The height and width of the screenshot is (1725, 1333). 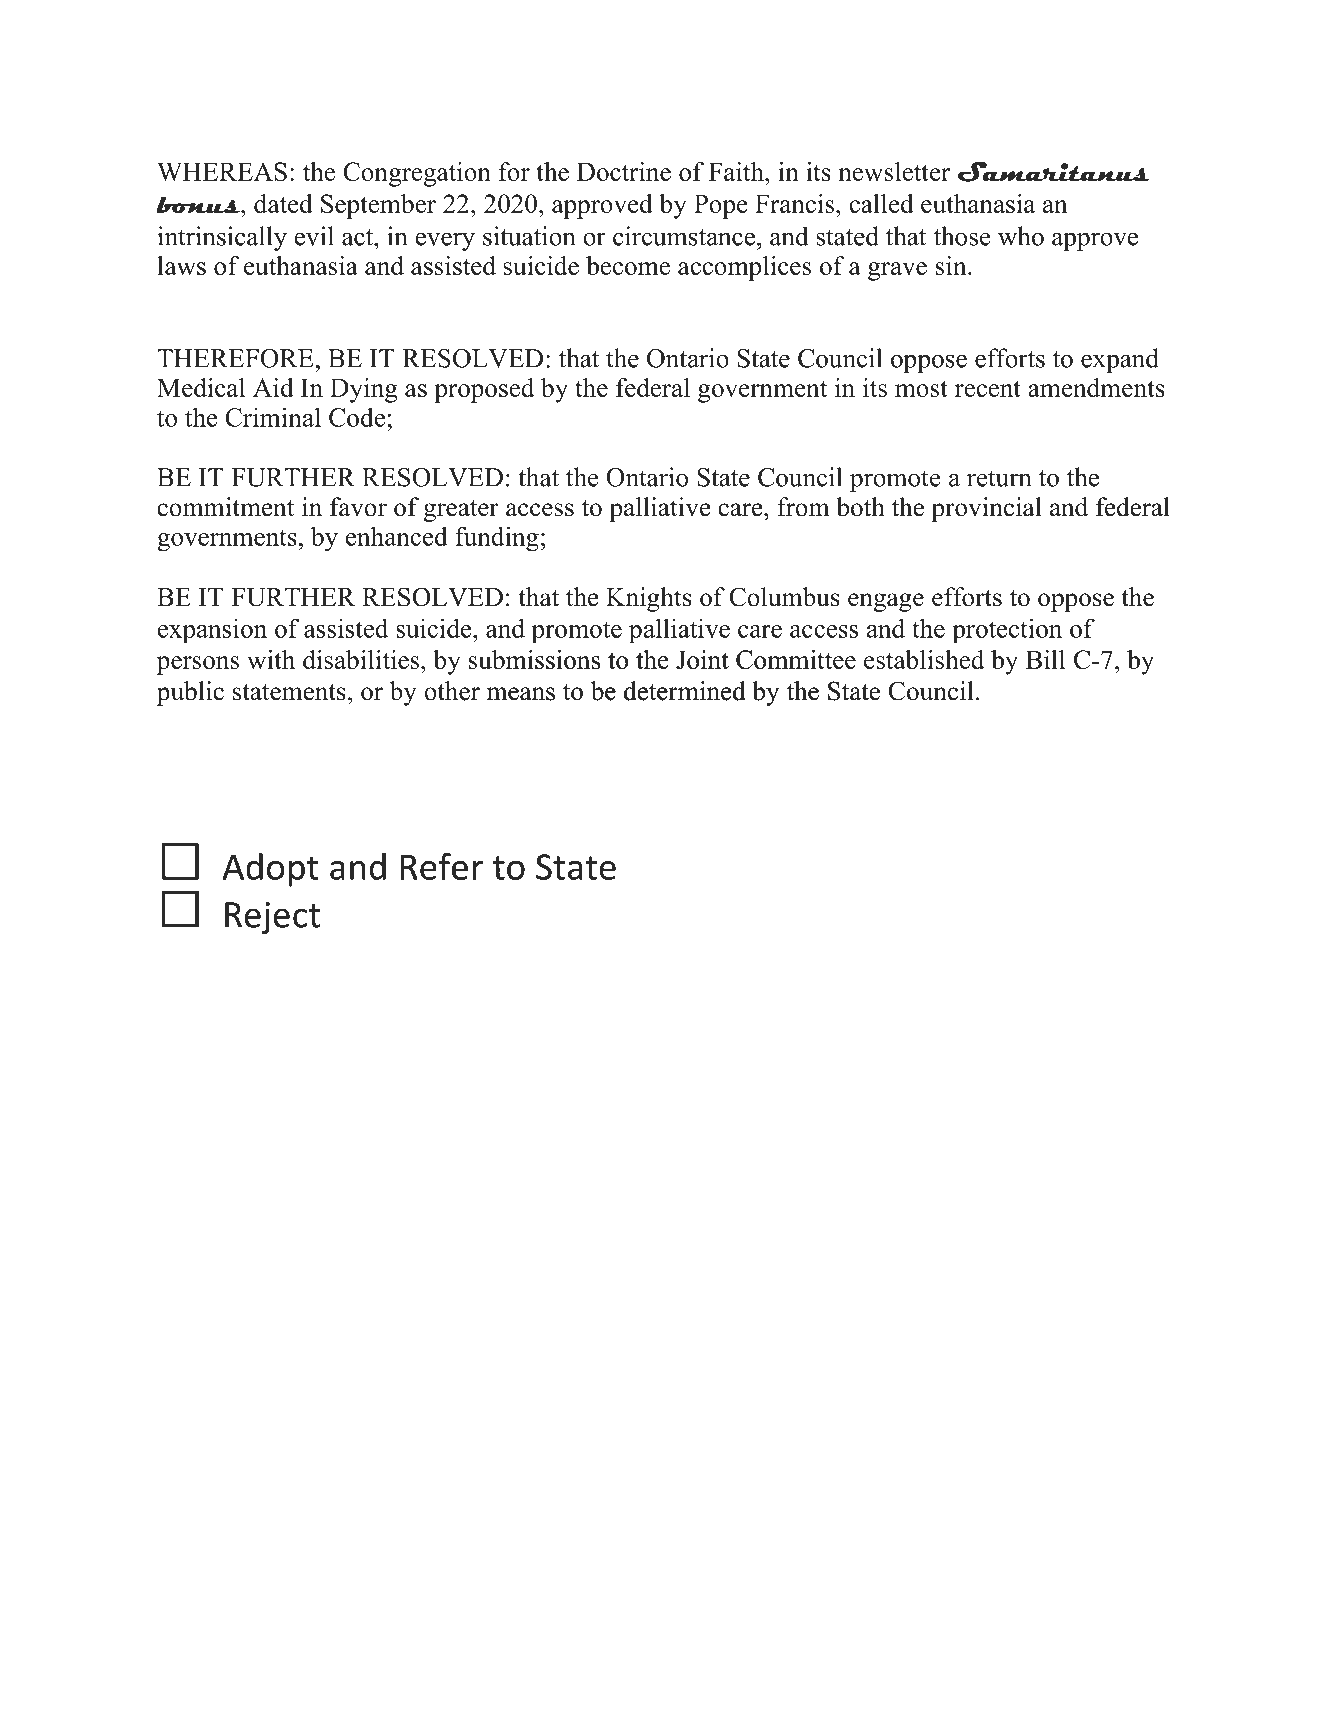 What do you see at coordinates (1021, 236) in the screenshot?
I see `who` at bounding box center [1021, 236].
